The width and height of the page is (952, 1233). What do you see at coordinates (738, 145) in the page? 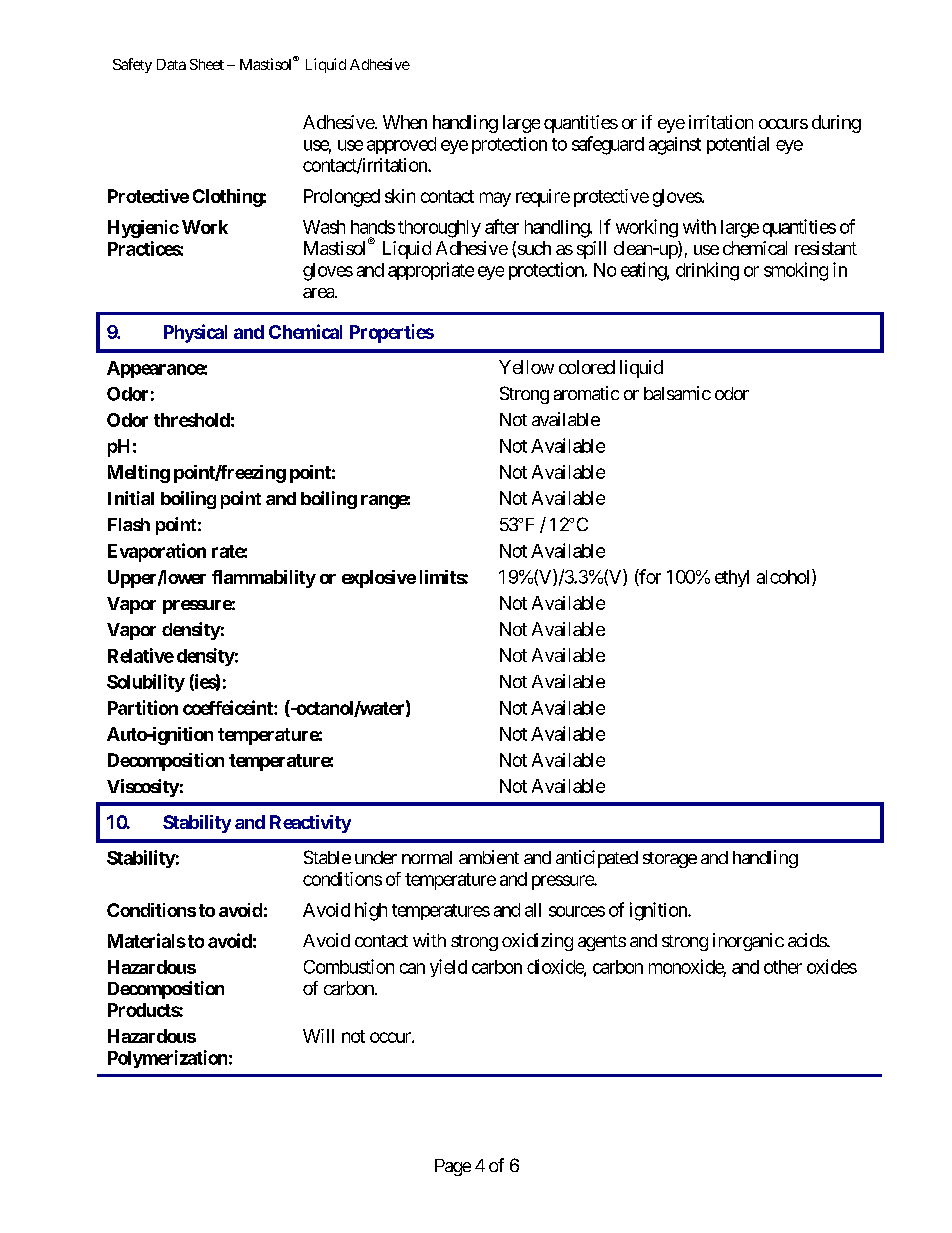
I see `potential` at bounding box center [738, 145].
